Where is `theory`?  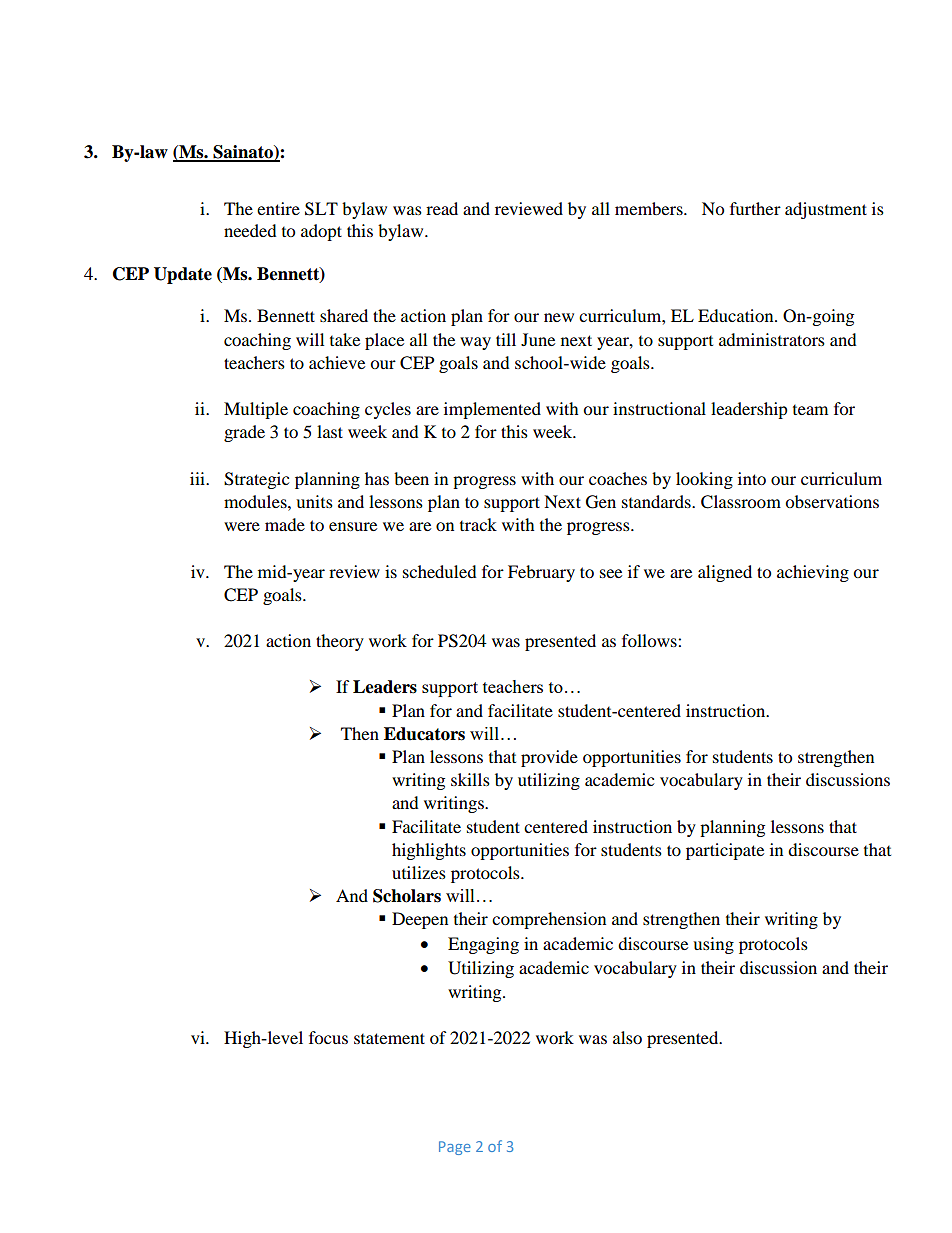
theory is located at coordinates (340, 642).
